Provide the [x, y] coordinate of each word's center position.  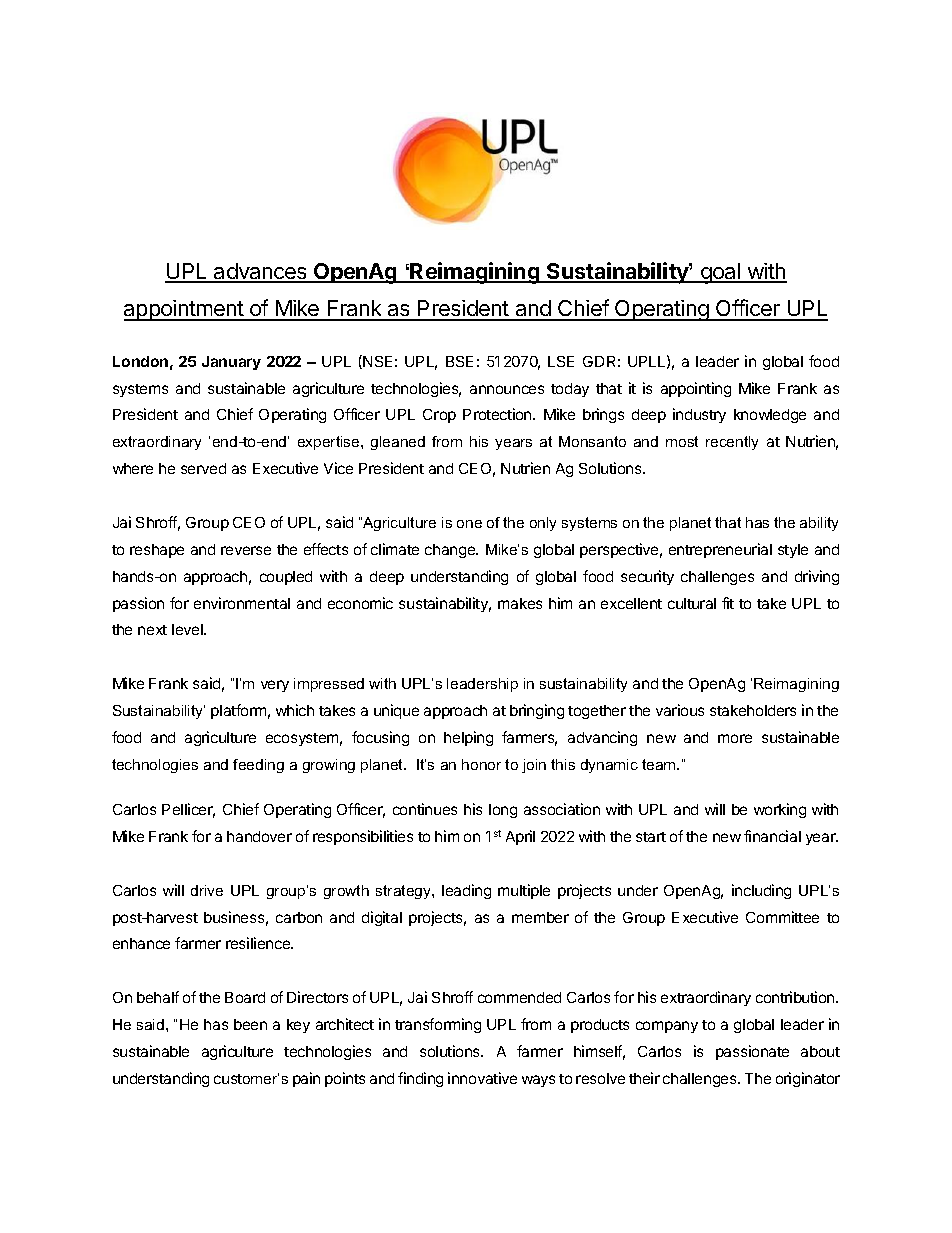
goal [721, 273]
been [250, 1024]
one [469, 524]
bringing [537, 711]
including [761, 891]
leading [466, 891]
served [203, 468]
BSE [459, 361]
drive [207, 890]
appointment [185, 310]
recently [732, 443]
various [680, 710]
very [275, 686]
